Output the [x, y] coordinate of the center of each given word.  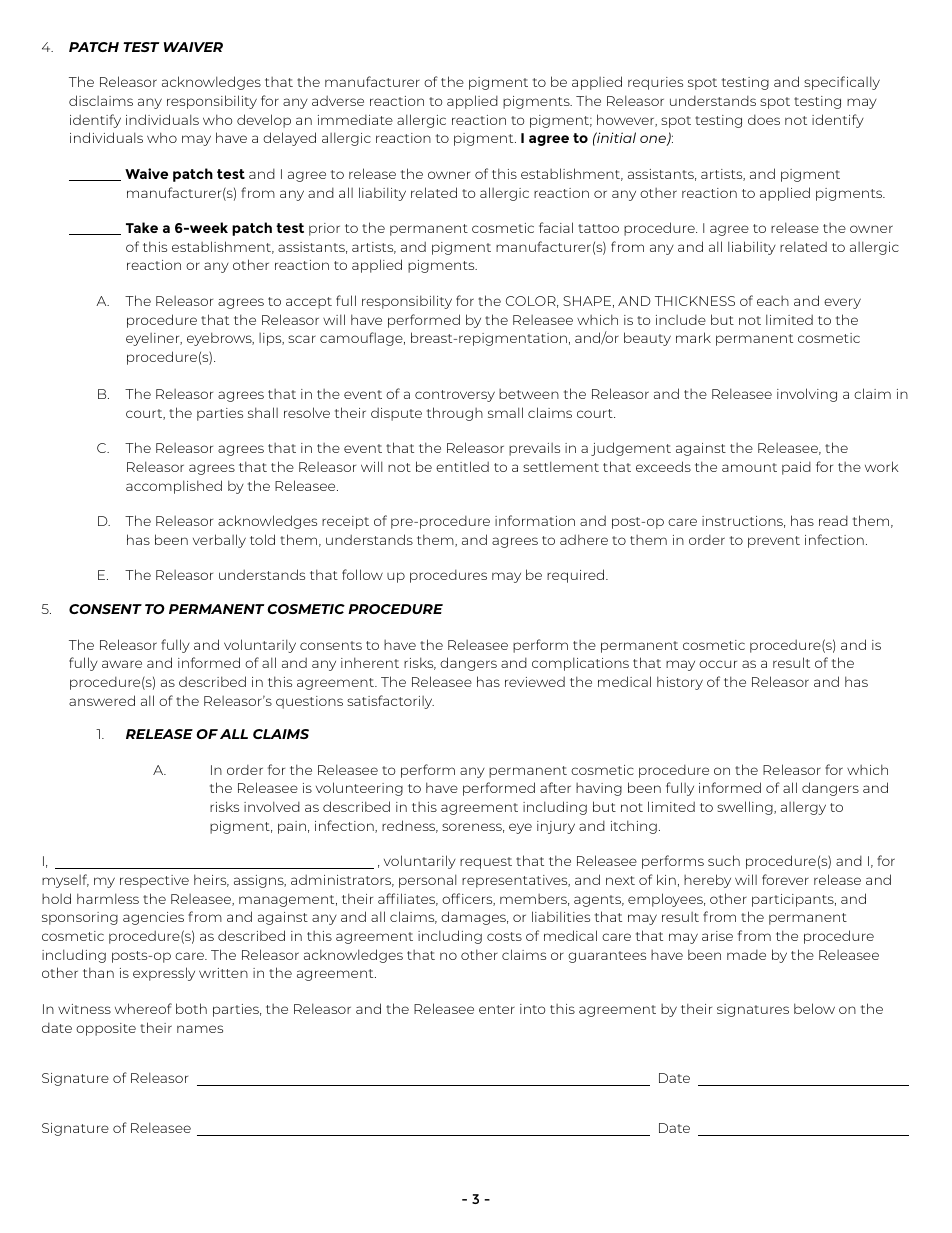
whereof [143, 1008]
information [535, 520]
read [833, 521]
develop [264, 121]
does [764, 120]
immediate [355, 120]
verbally [219, 541]
